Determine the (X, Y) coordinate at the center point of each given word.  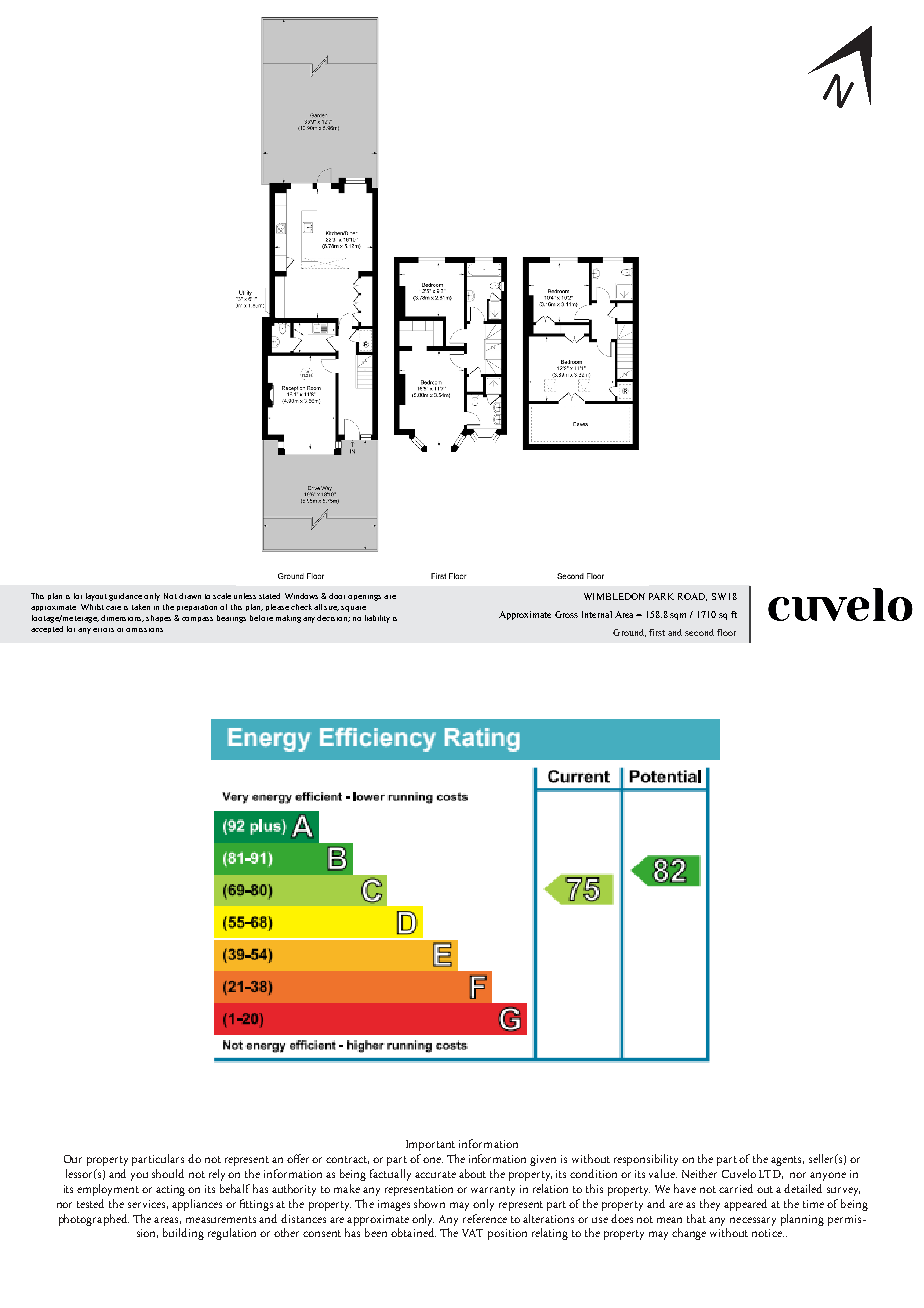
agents (787, 1161)
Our (73, 1159)
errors (103, 630)
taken (141, 607)
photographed (94, 1220)
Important (430, 1145)
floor (726, 632)
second (699, 632)
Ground (629, 633)
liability (377, 619)
